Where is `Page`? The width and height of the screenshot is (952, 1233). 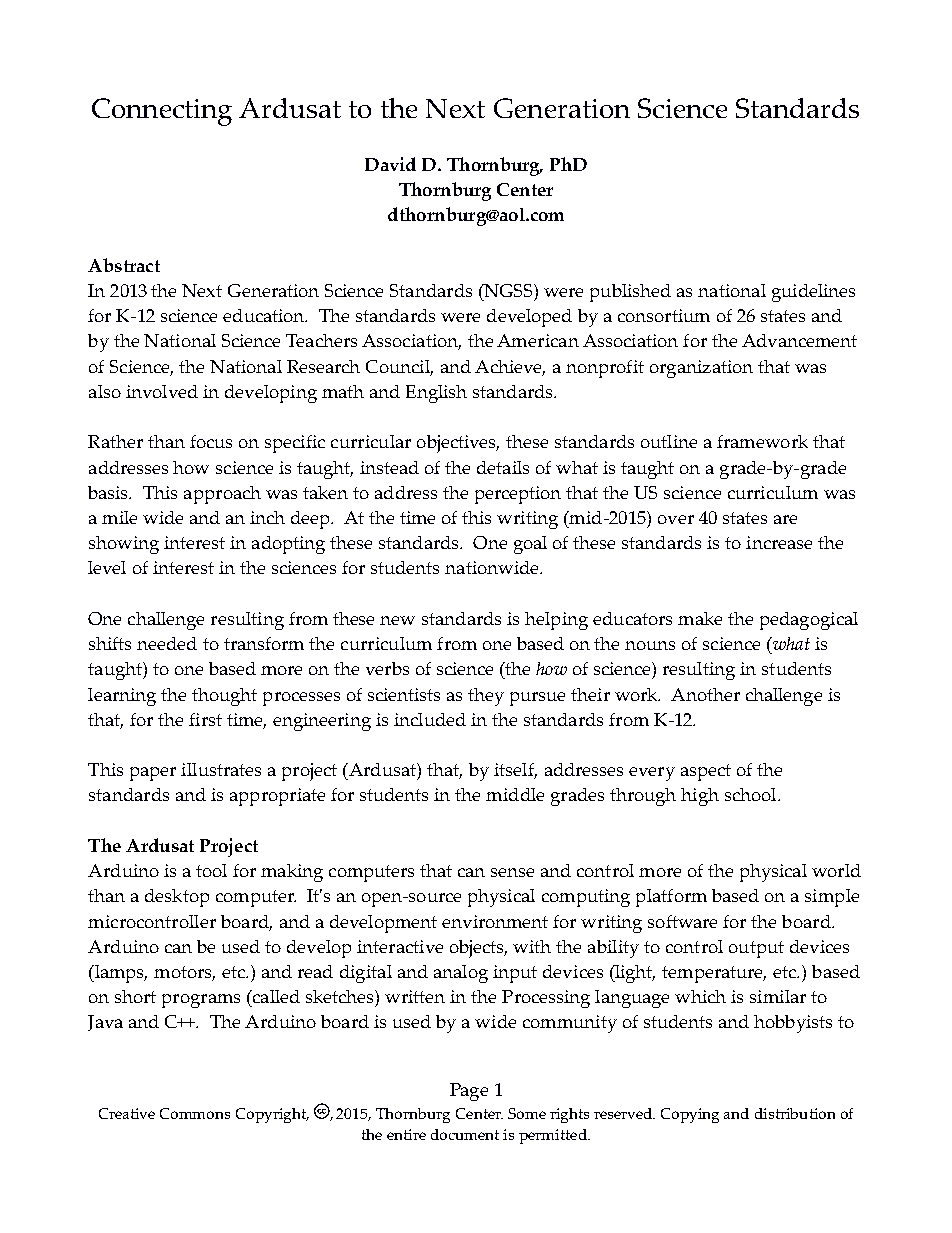 Page is located at coordinates (469, 1092).
